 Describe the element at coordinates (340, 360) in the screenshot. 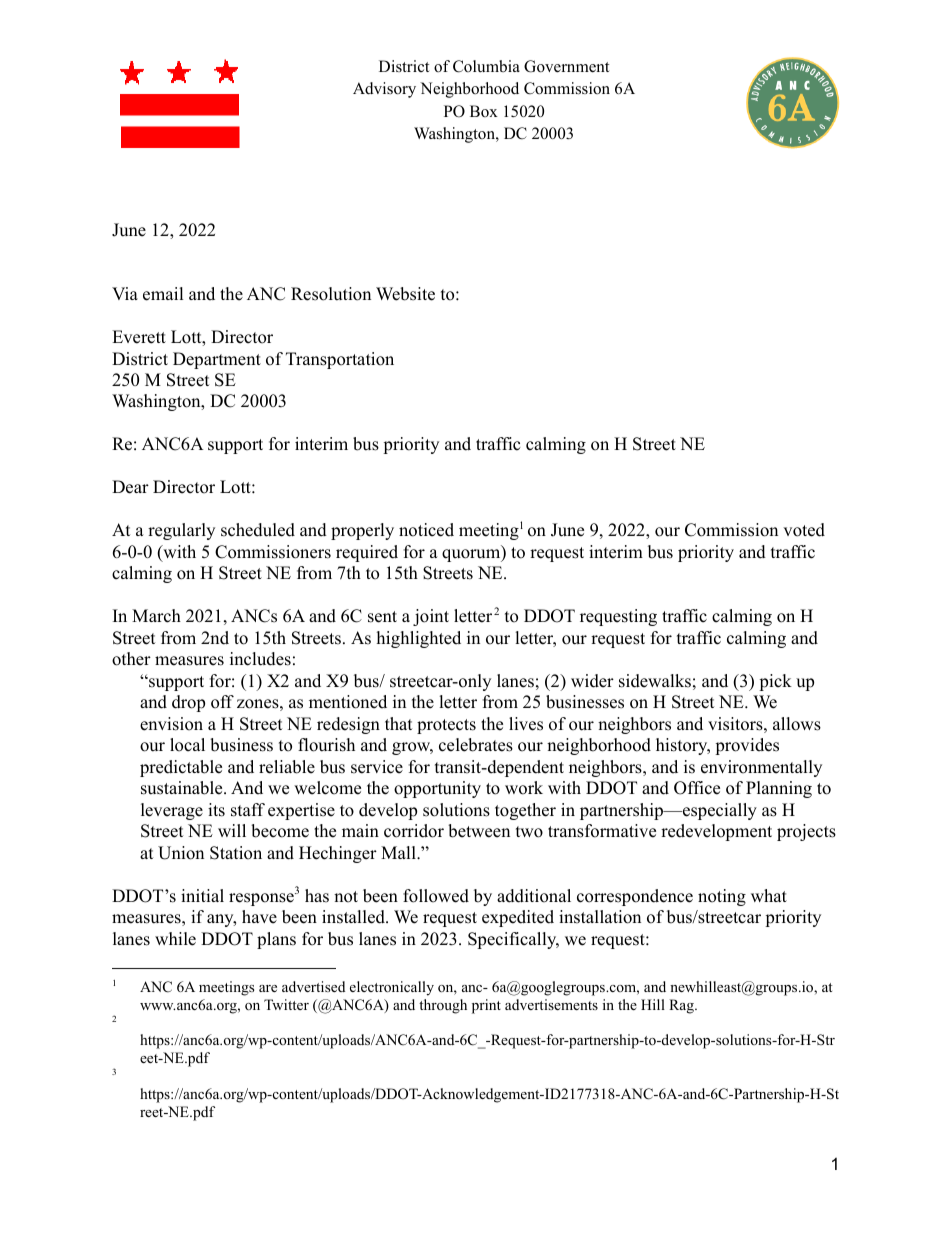

I see `Transportation` at that location.
